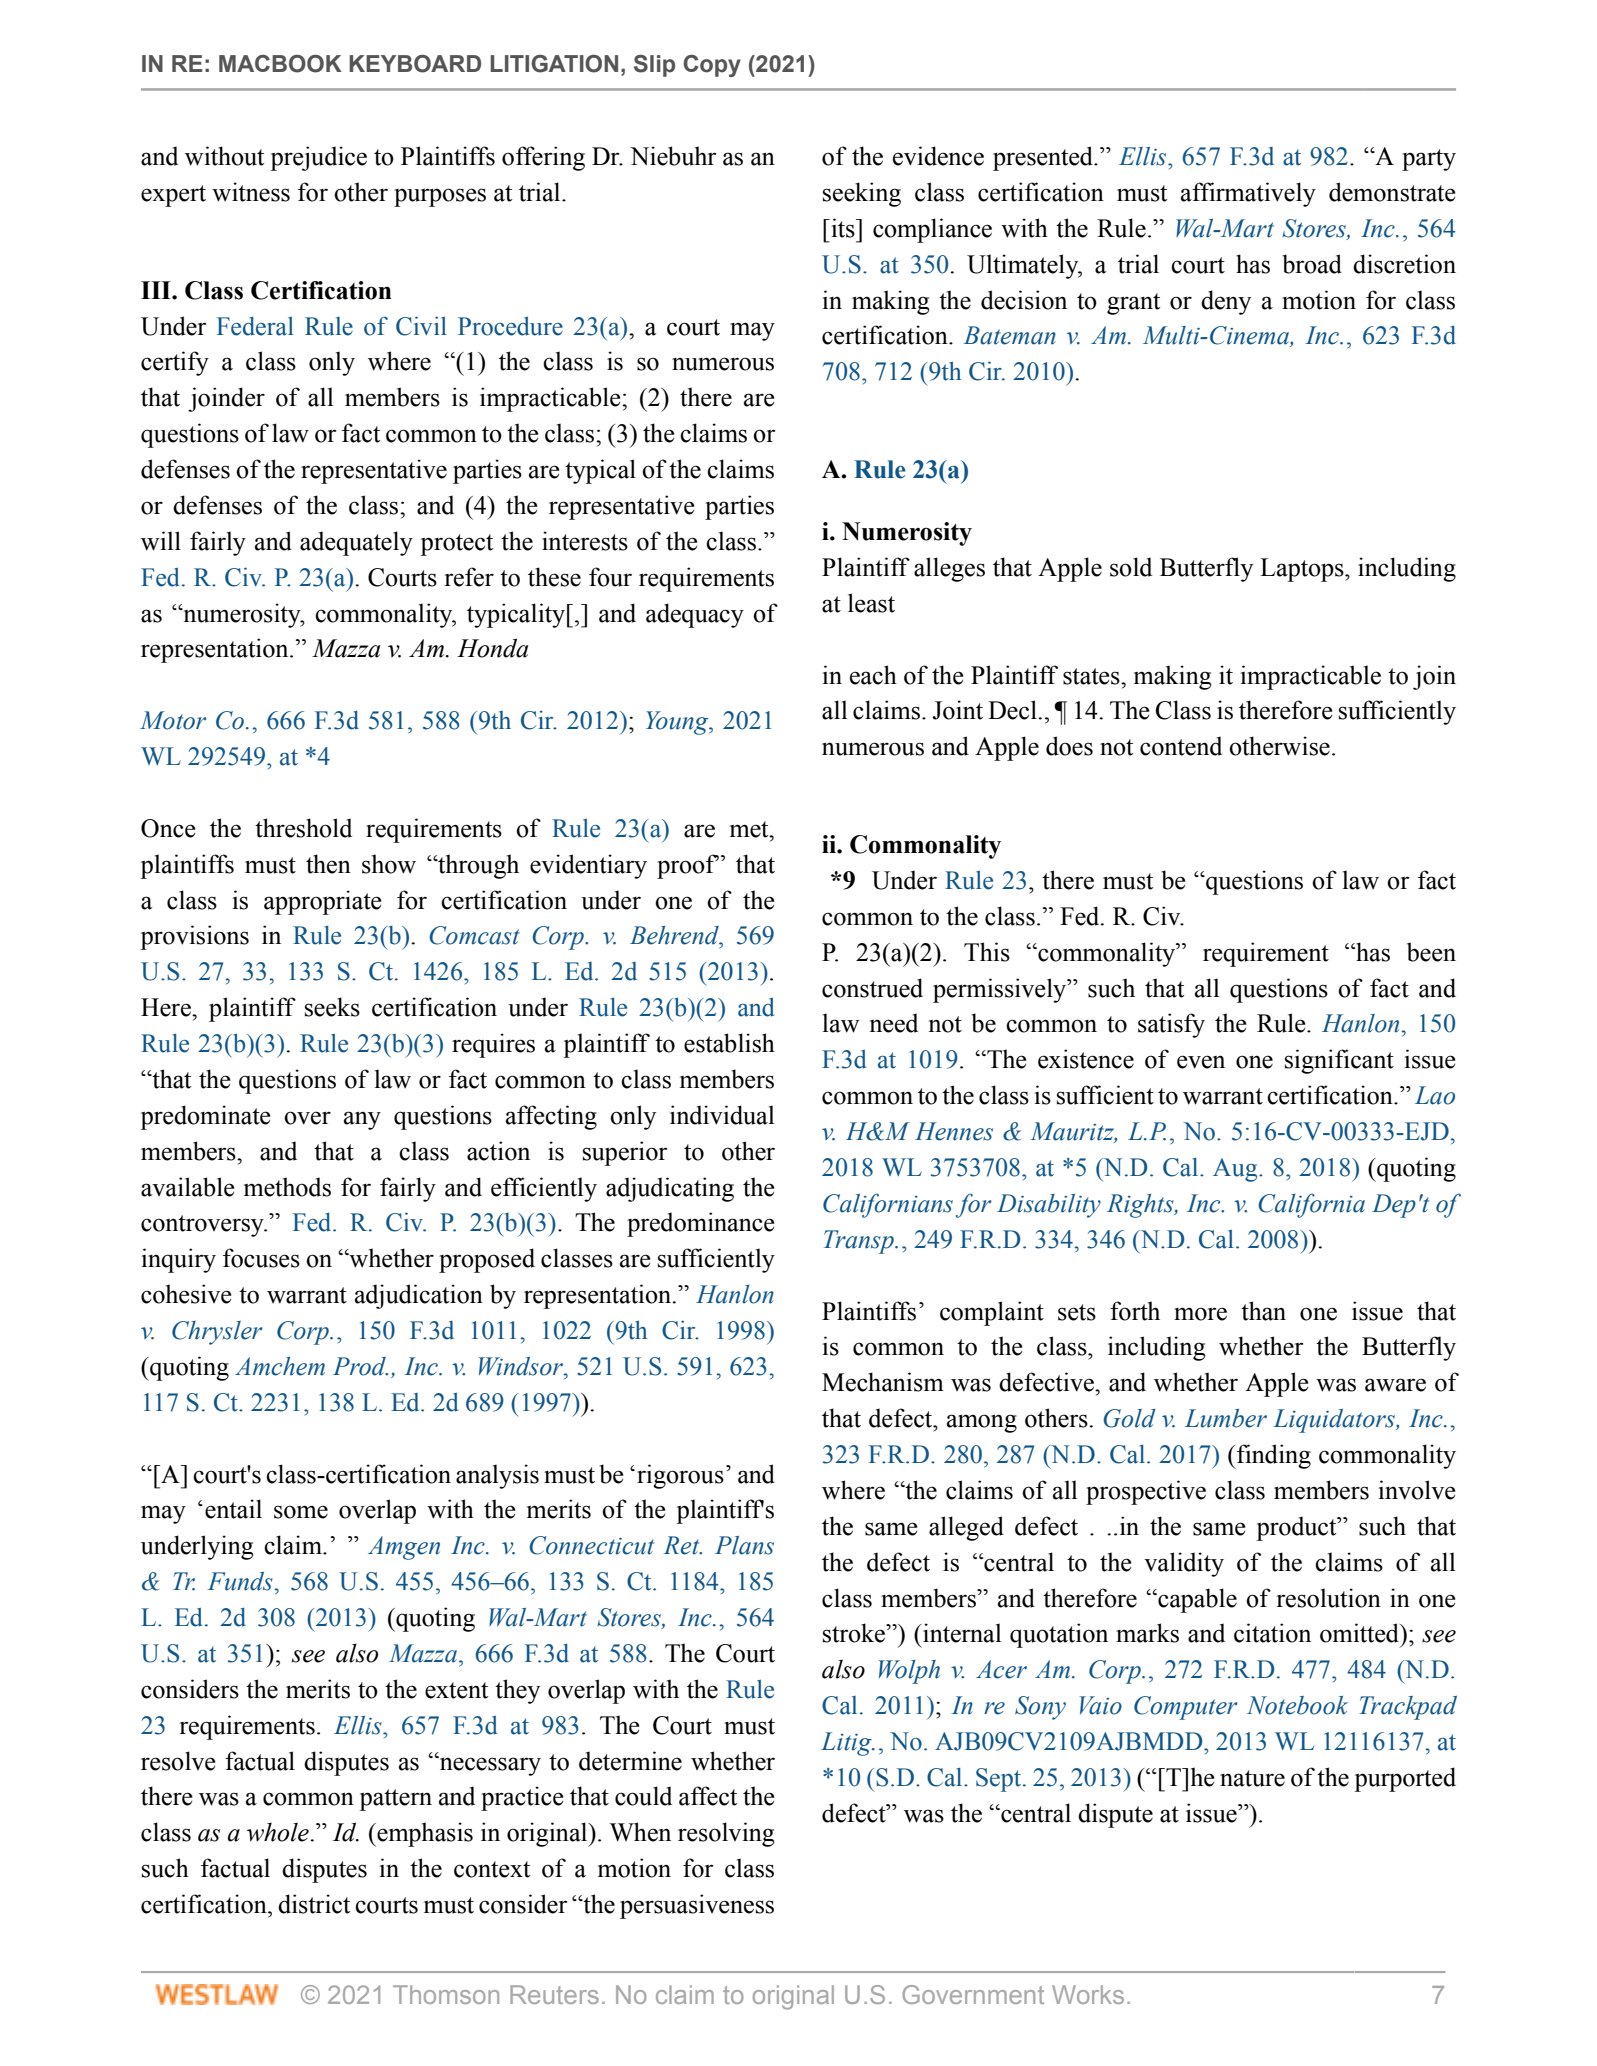  I want to click on Mechanism, so click(883, 1382).
